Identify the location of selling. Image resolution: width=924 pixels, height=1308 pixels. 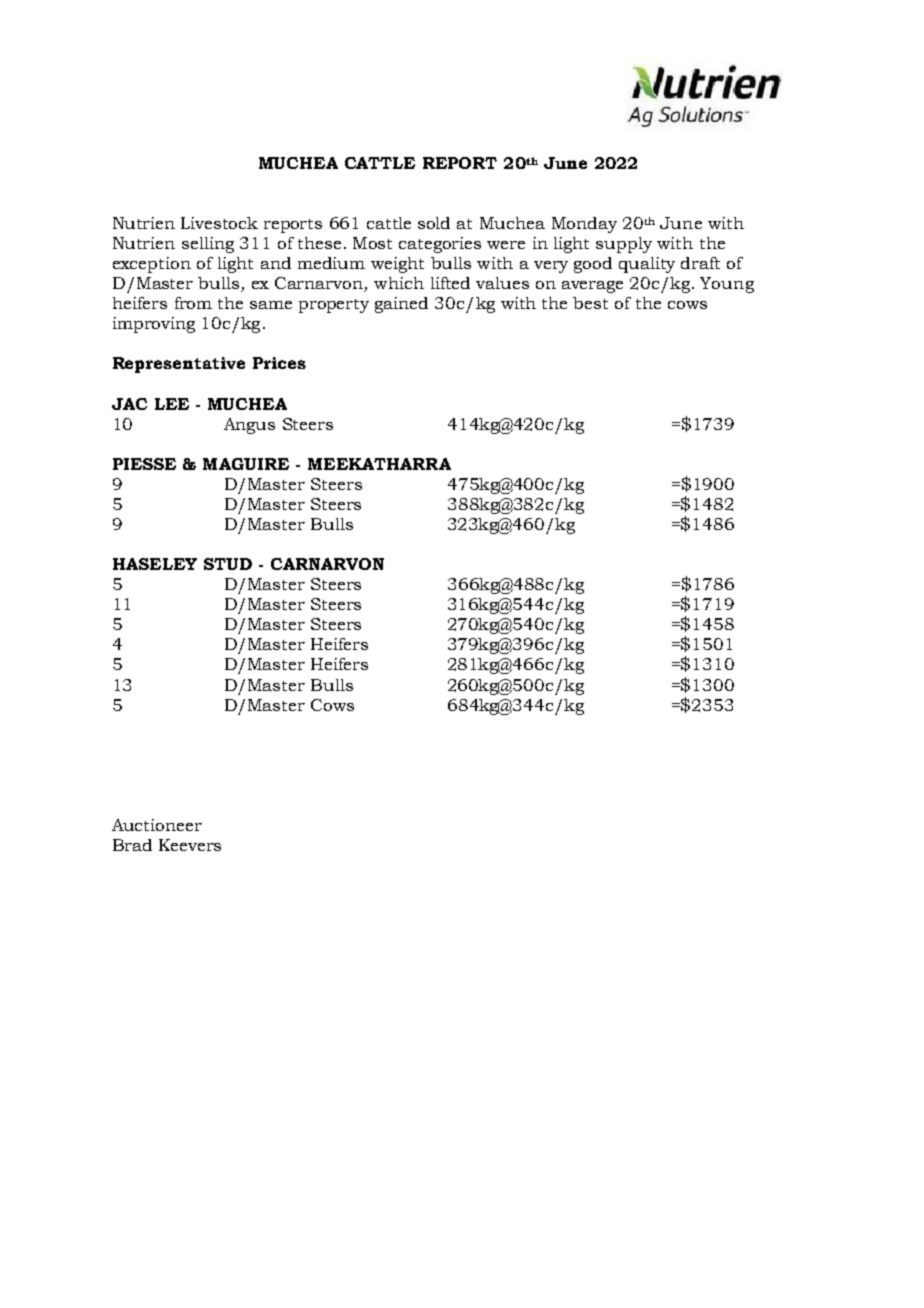
(208, 245).
